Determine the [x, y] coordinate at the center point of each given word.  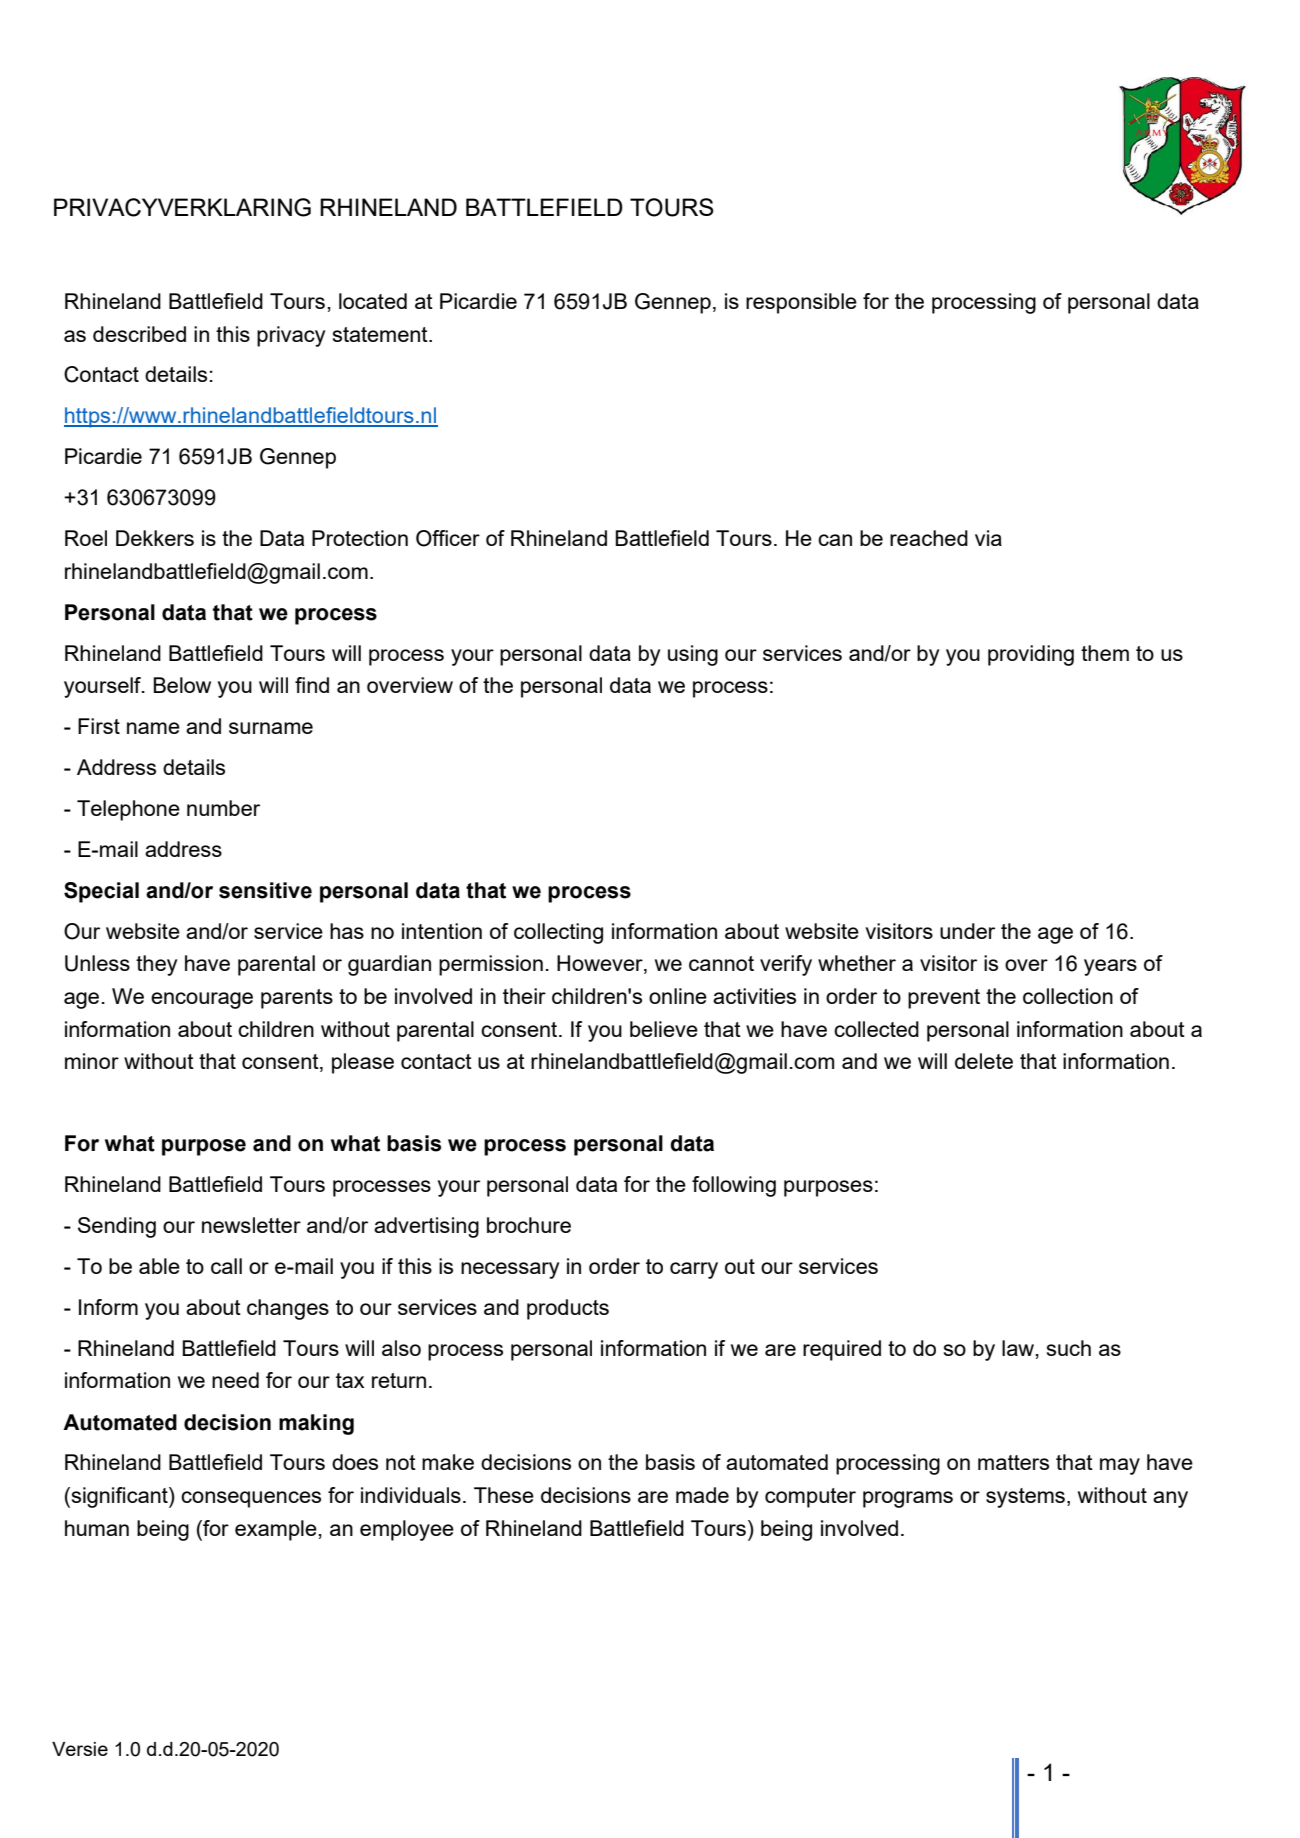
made [702, 1495]
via [988, 538]
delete [984, 1061]
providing [1031, 655]
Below [182, 685]
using [693, 655]
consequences [251, 1499]
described [139, 334]
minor [92, 1061]
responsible [801, 303]
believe [664, 1029]
